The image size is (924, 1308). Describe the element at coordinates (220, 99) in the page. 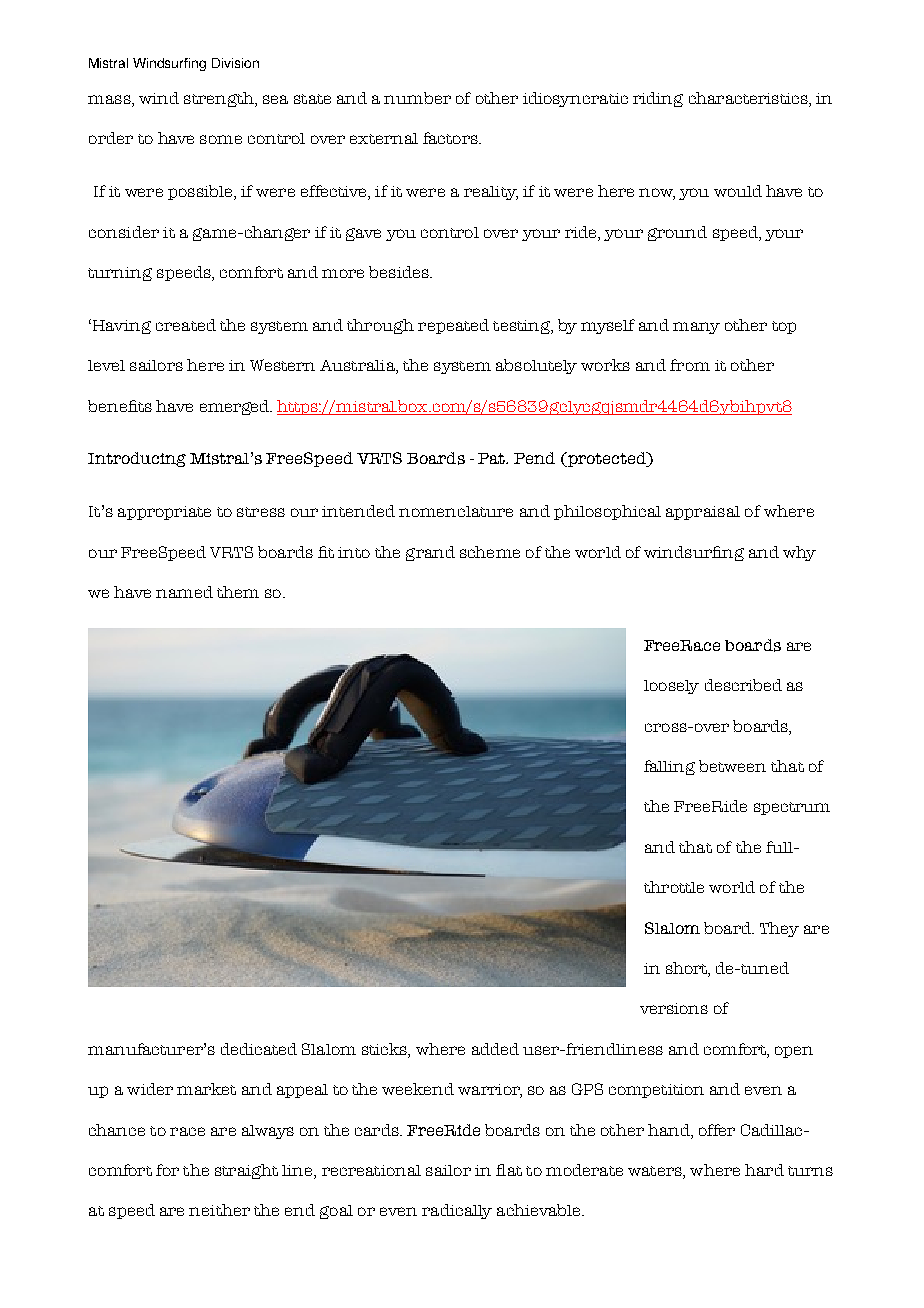

I see `strength` at that location.
